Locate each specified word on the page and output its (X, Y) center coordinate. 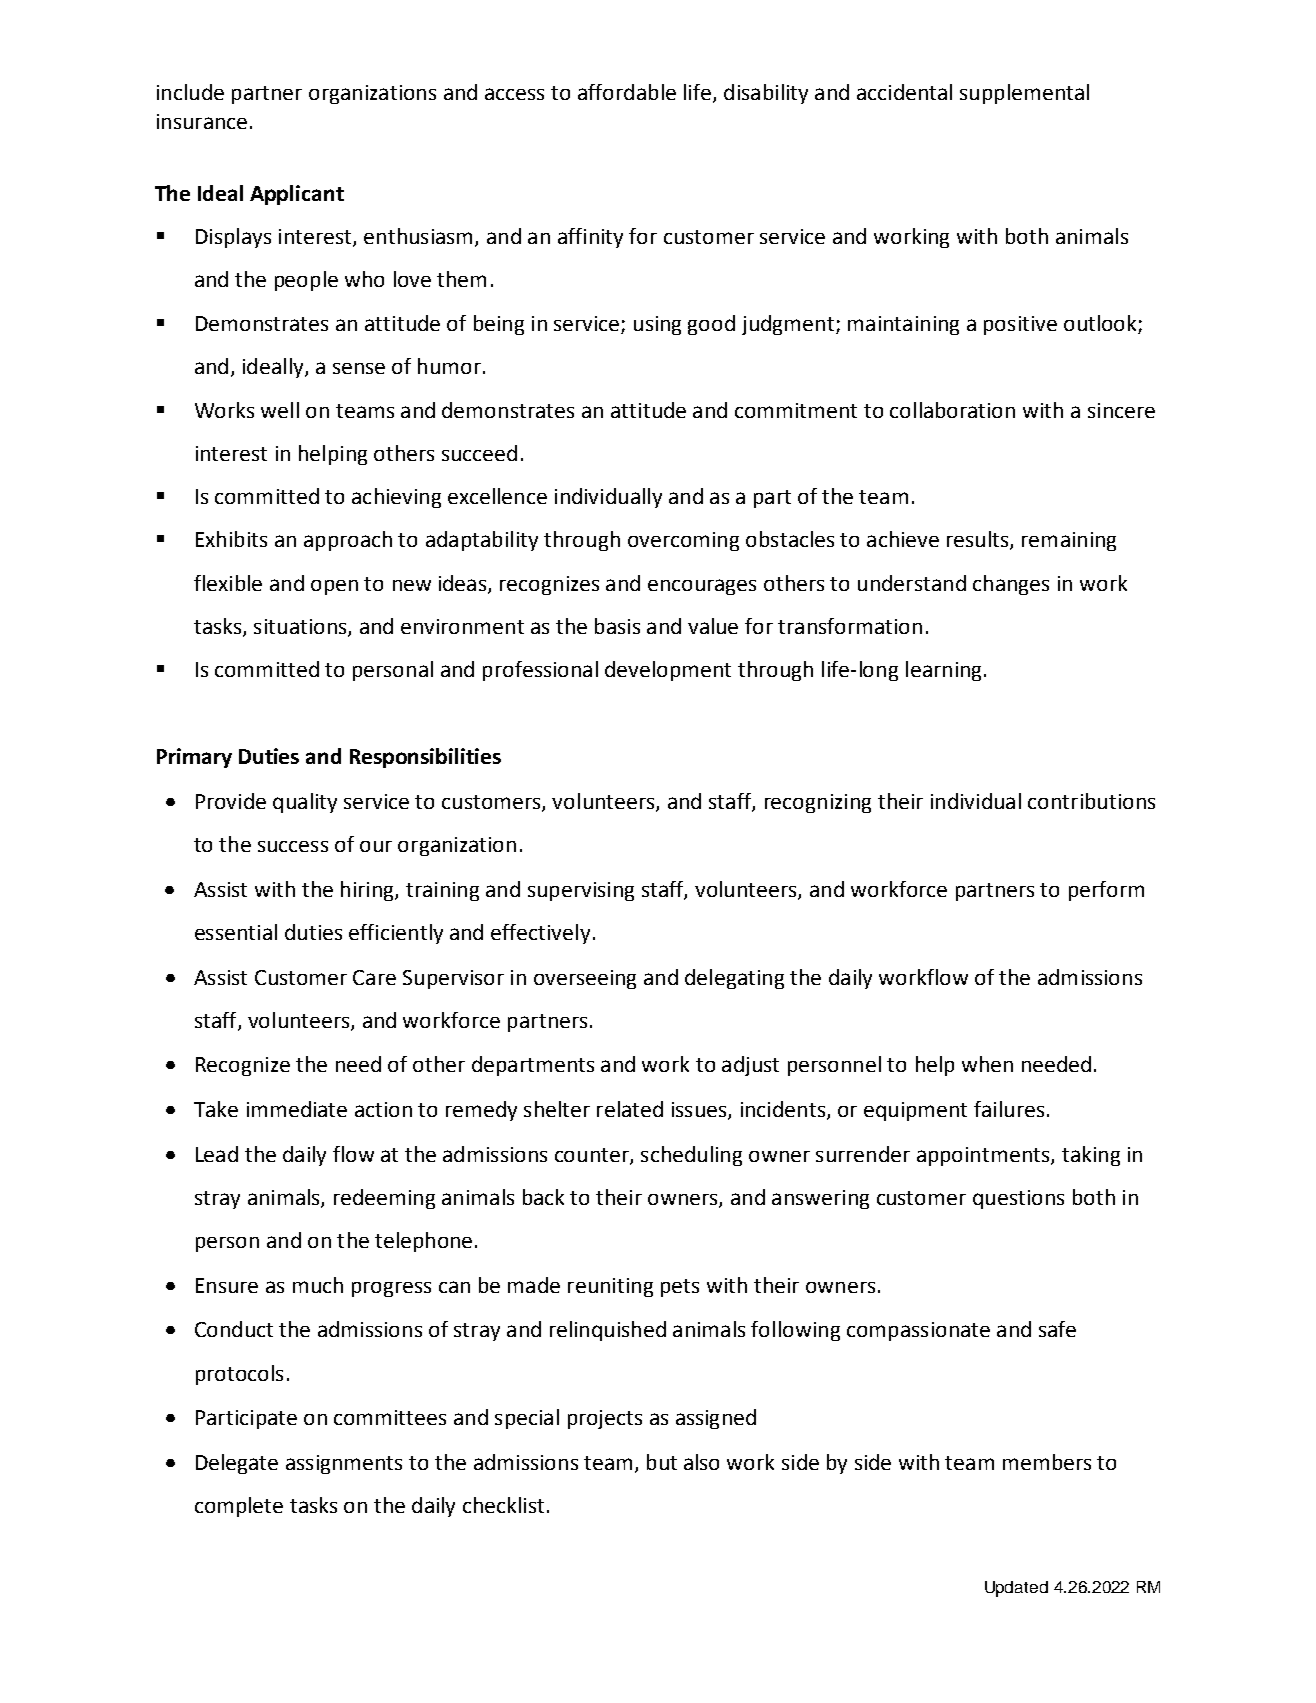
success (293, 846)
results (979, 540)
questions (1018, 1199)
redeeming (384, 1199)
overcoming (683, 541)
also (701, 1462)
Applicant (297, 195)
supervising (581, 891)
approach (348, 541)
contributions (1091, 801)
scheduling (691, 1156)
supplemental (1024, 94)
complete (239, 1507)
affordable (627, 92)
